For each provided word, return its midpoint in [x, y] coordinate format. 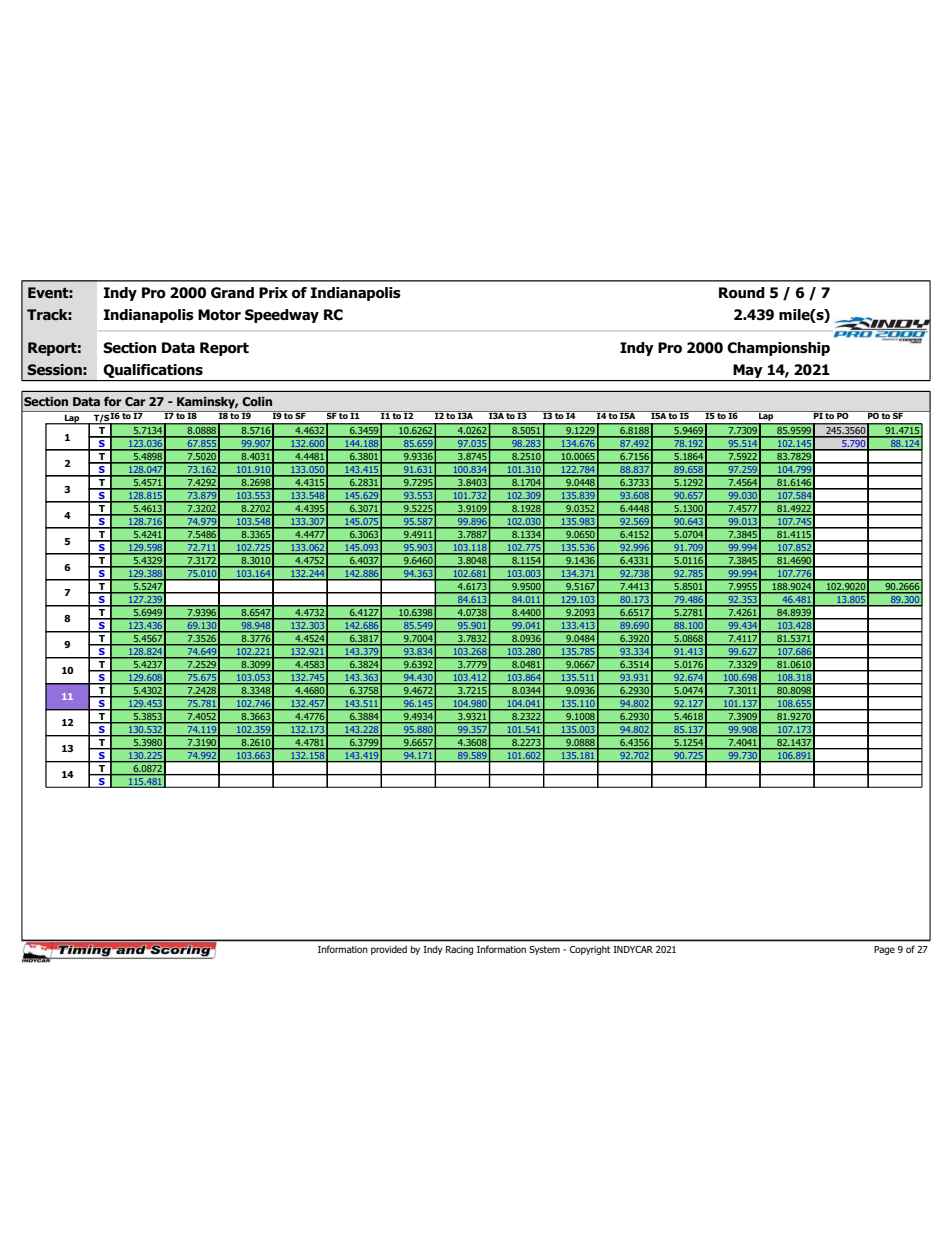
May [748, 372]
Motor [219, 315]
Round [742, 293]
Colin [257, 401]
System [544, 950]
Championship [778, 349]
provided [389, 950]
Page [884, 950]
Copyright [590, 950]
